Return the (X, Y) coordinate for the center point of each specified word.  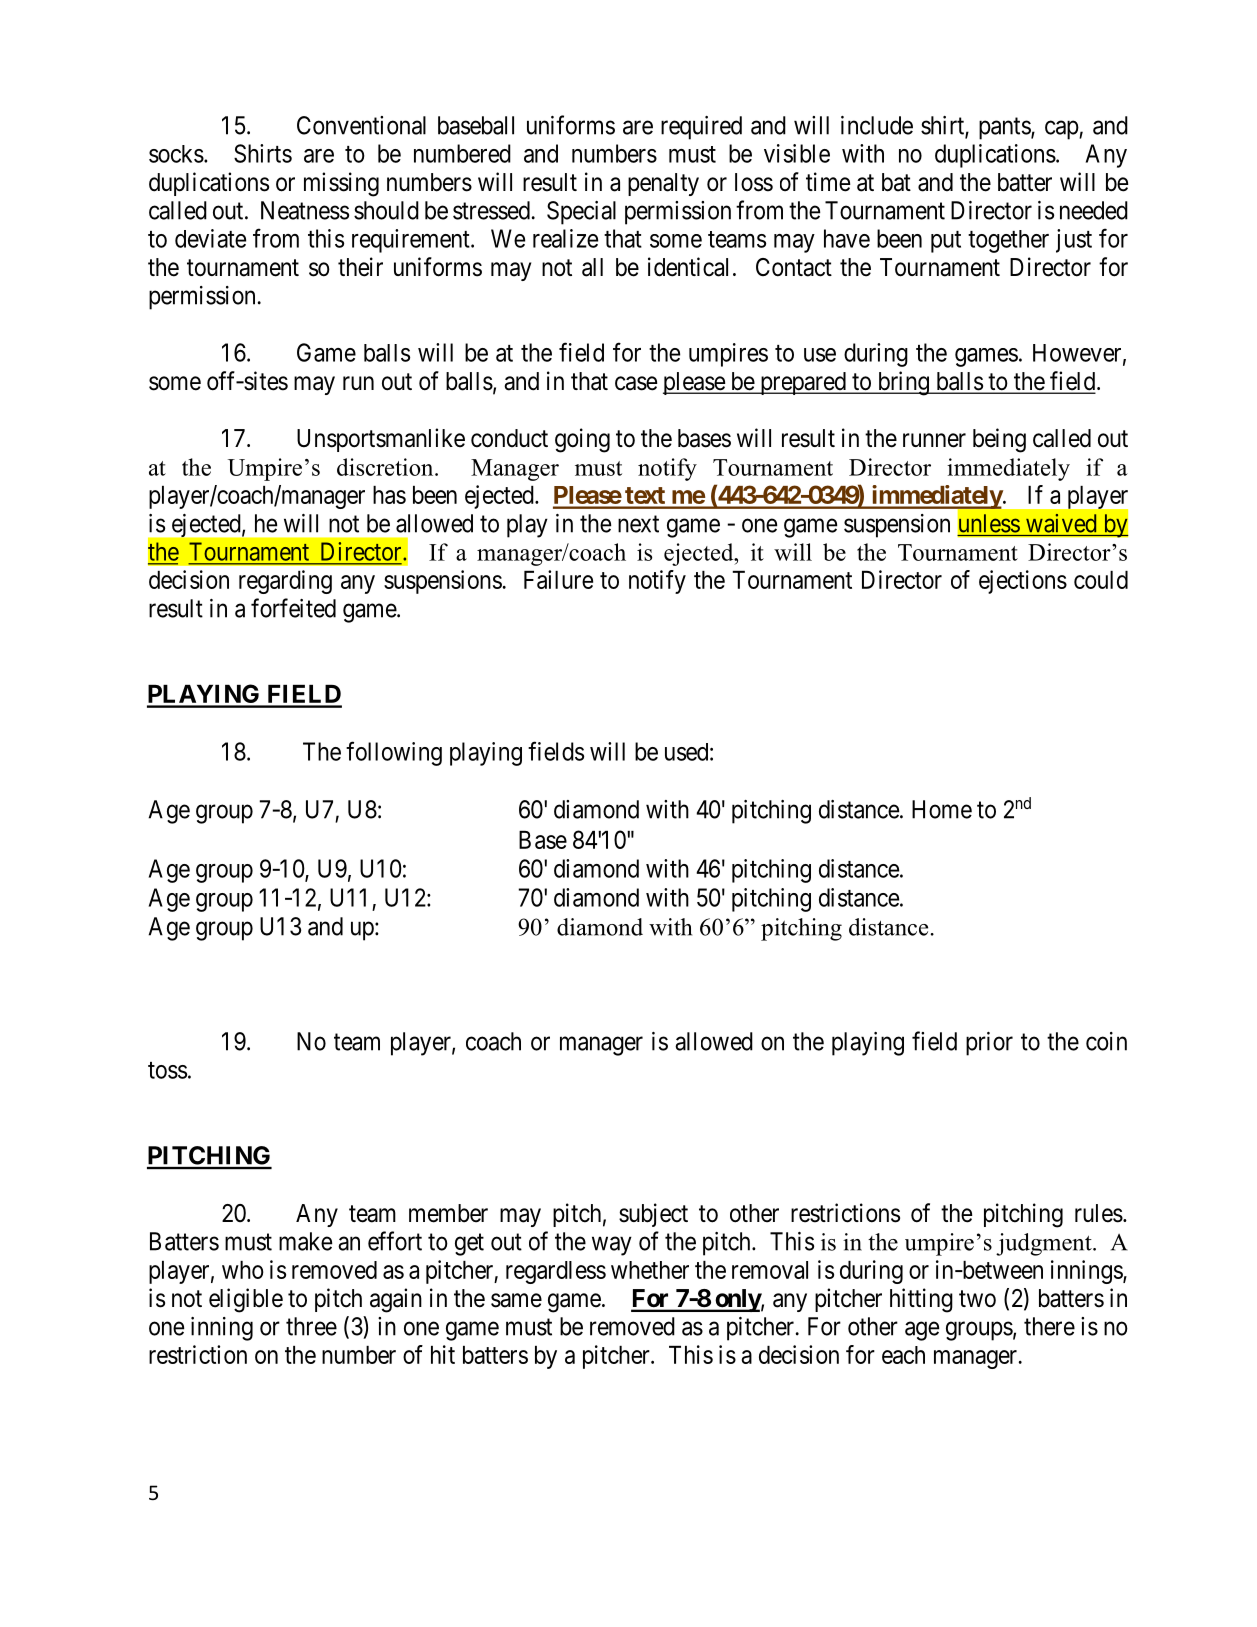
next (638, 524)
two (977, 1299)
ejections (1023, 582)
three (311, 1326)
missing (341, 184)
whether (650, 1270)
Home (942, 809)
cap (1062, 130)
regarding (285, 582)
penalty (663, 184)
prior (989, 1044)
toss (167, 1070)
